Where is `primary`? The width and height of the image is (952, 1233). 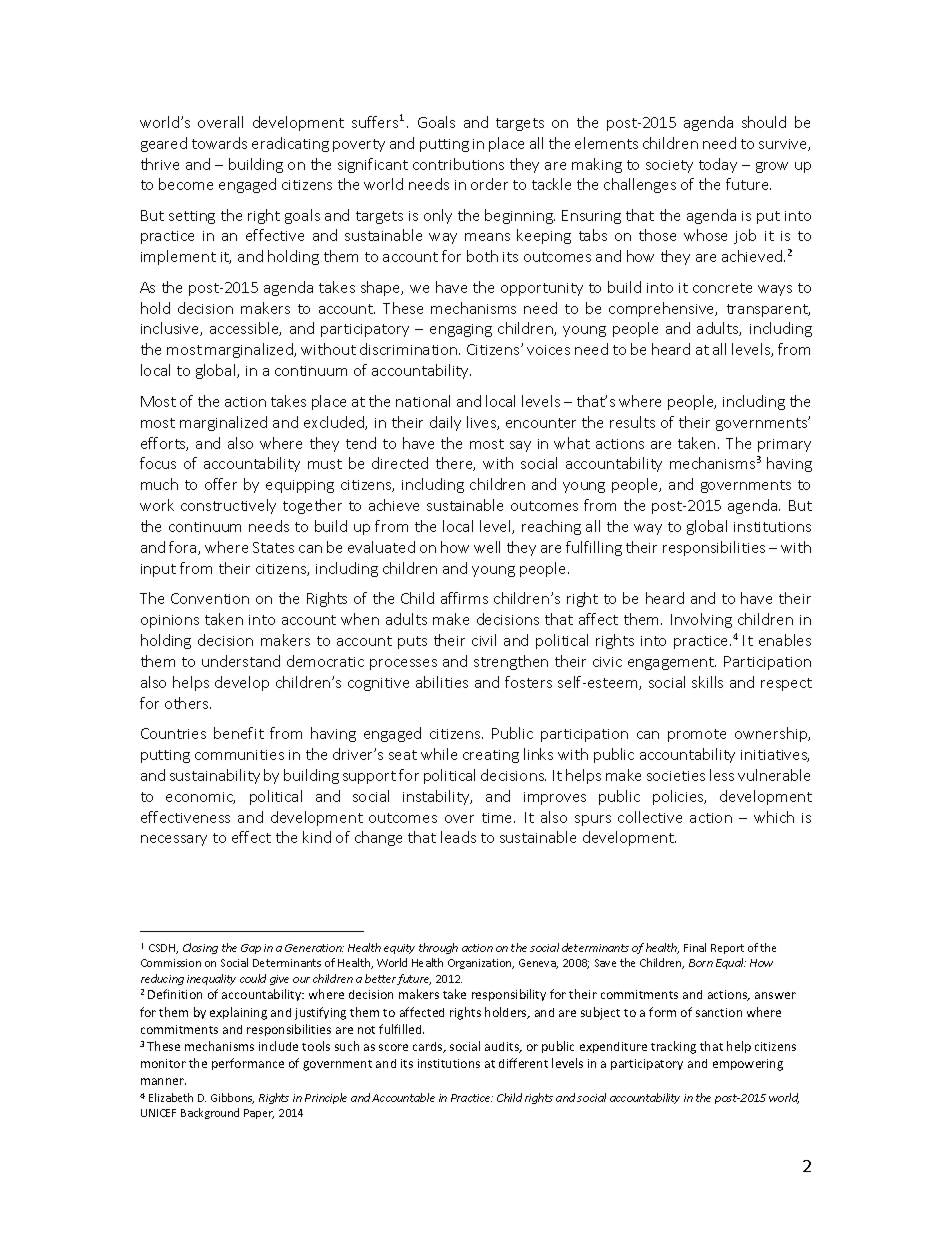 primary is located at coordinates (784, 445).
